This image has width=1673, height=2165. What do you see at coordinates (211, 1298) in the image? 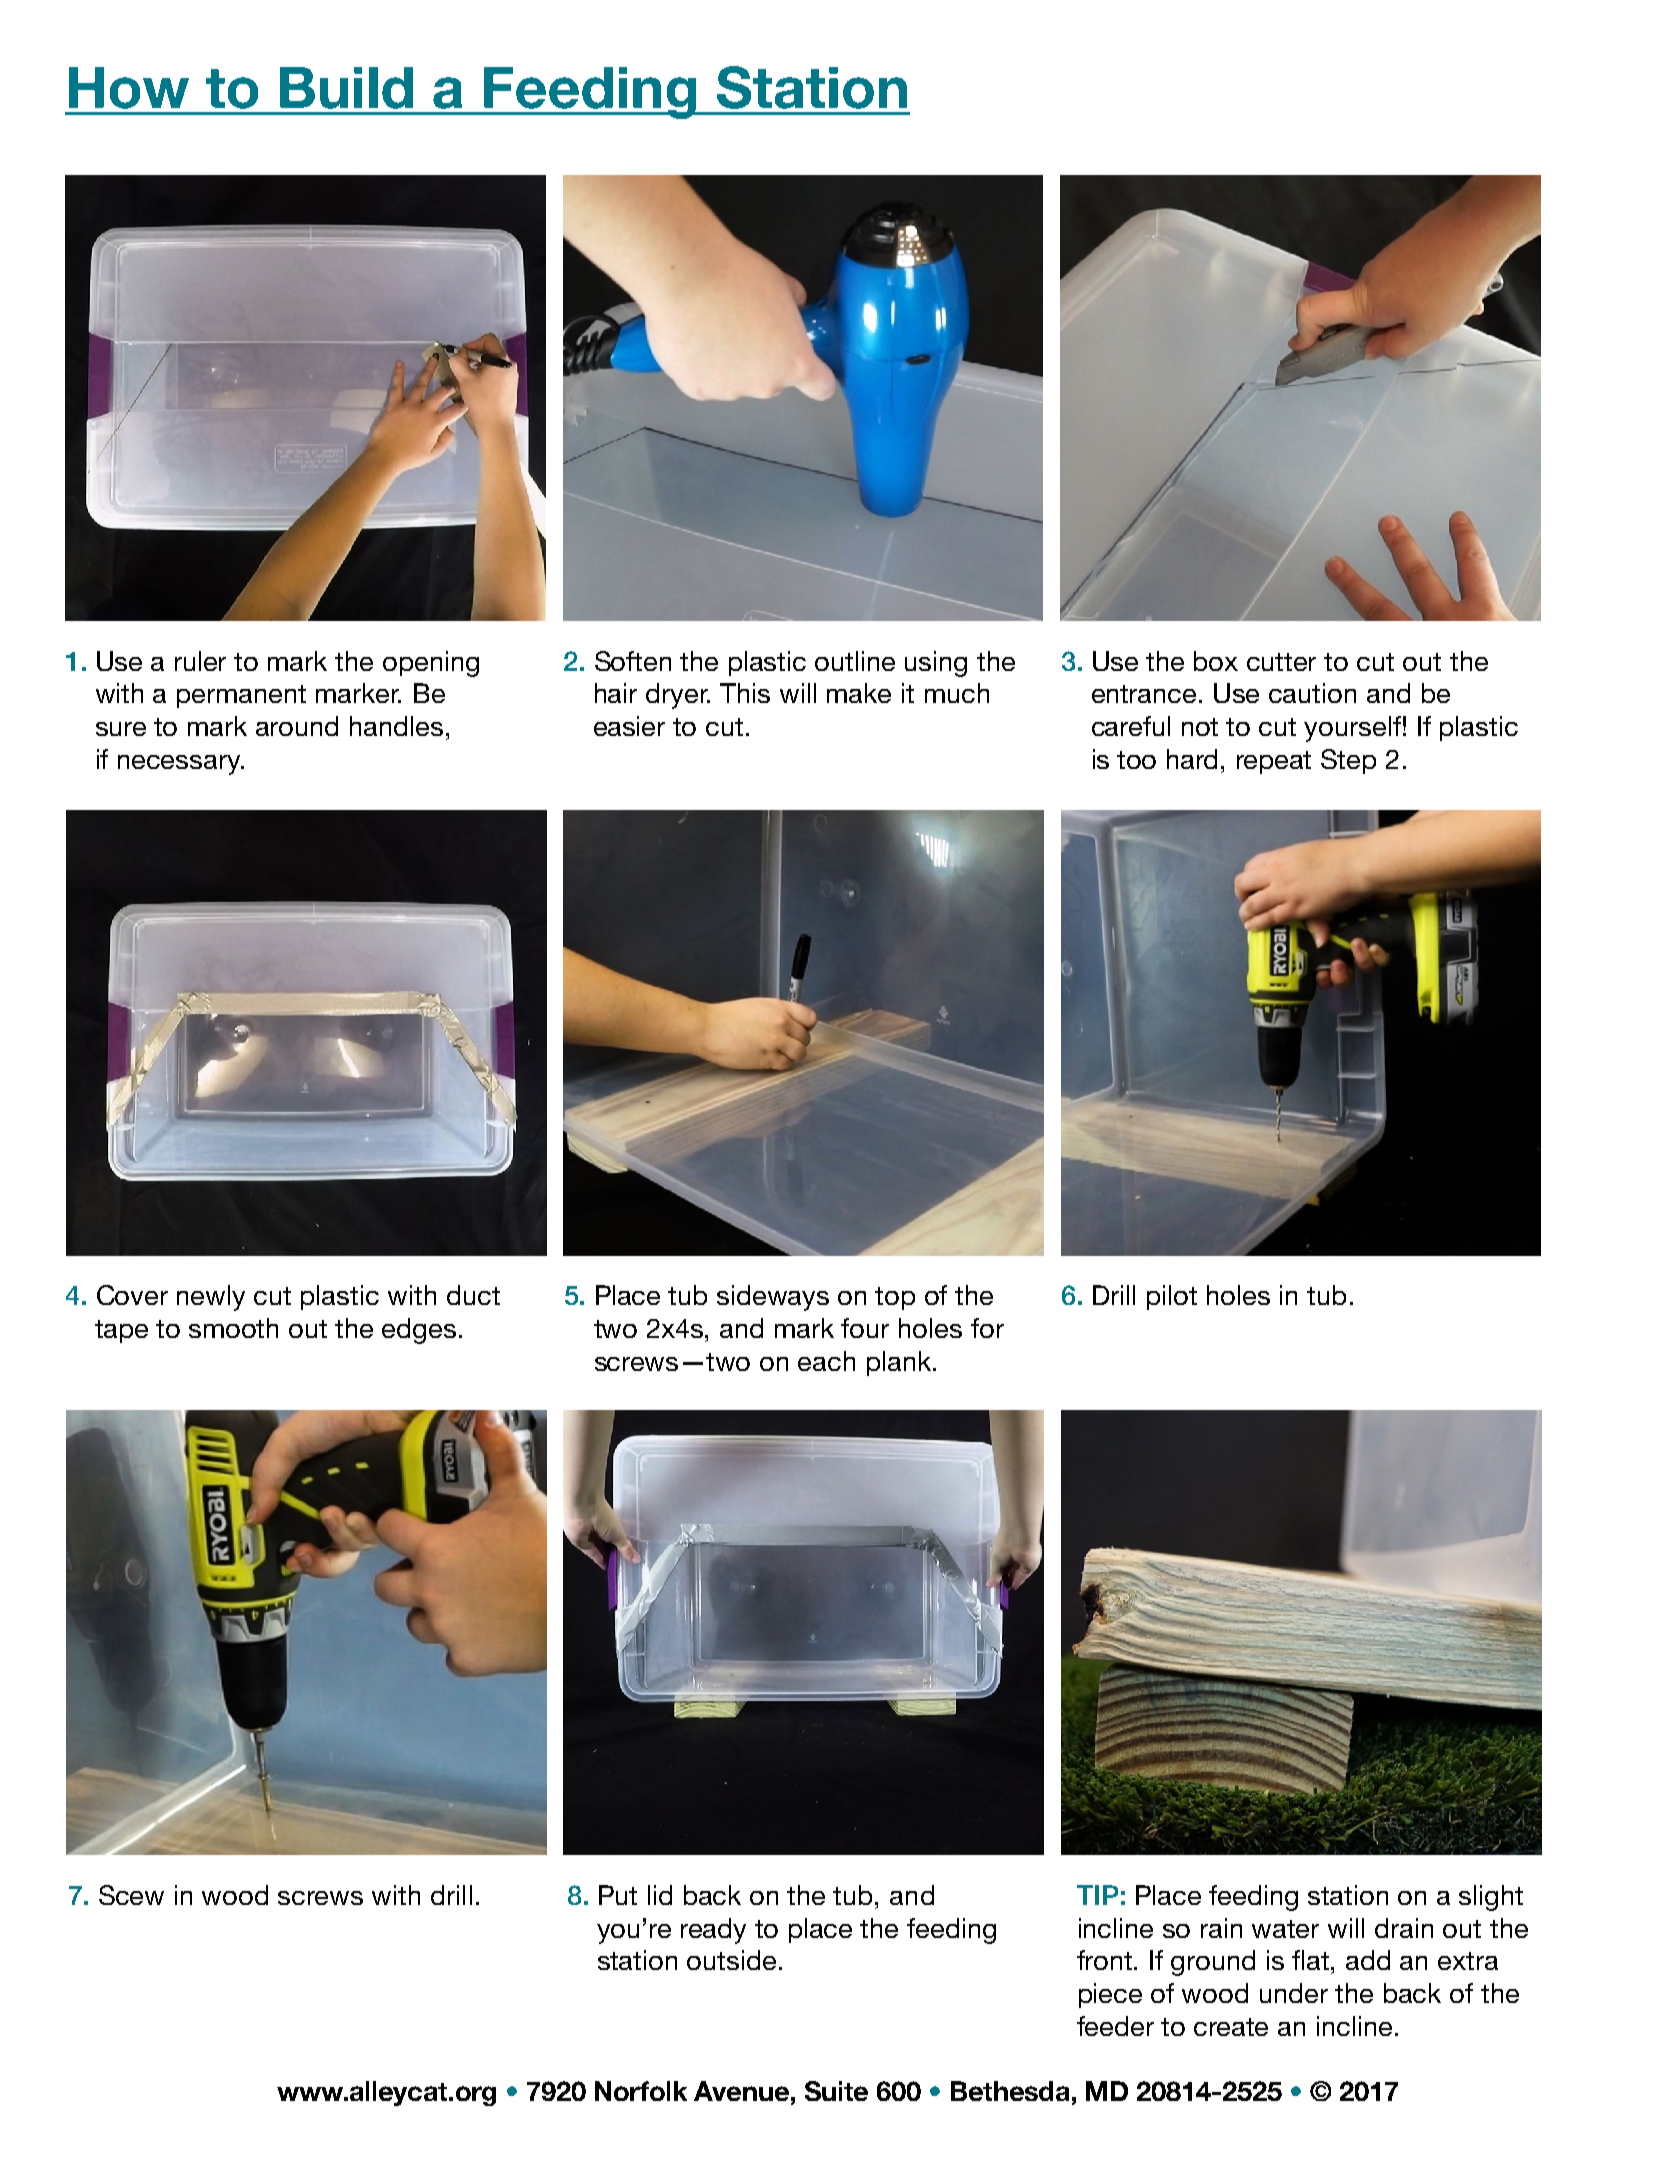
I see `newly` at bounding box center [211, 1298].
